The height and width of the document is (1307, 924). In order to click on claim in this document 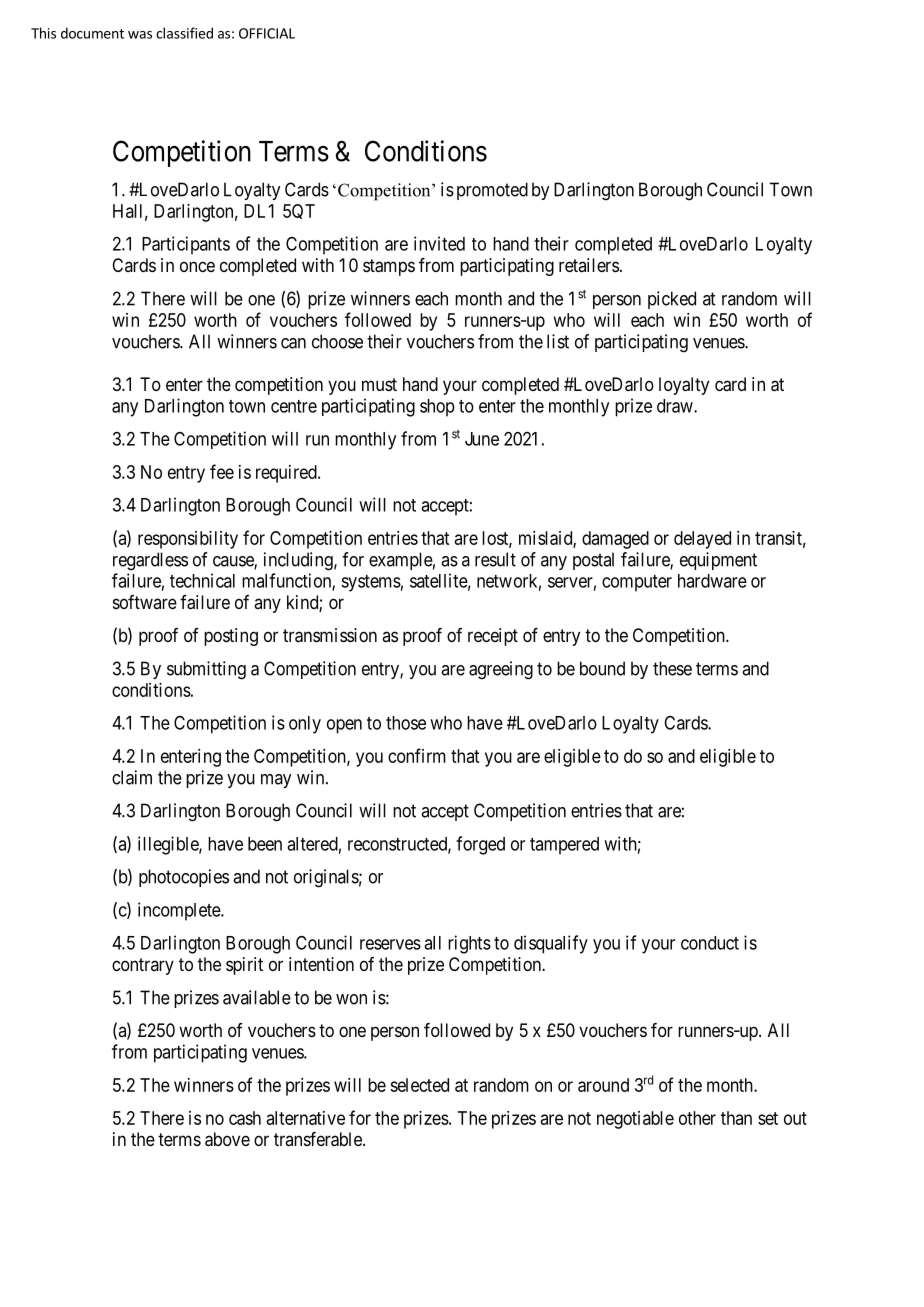, I will do `click(132, 777)`.
